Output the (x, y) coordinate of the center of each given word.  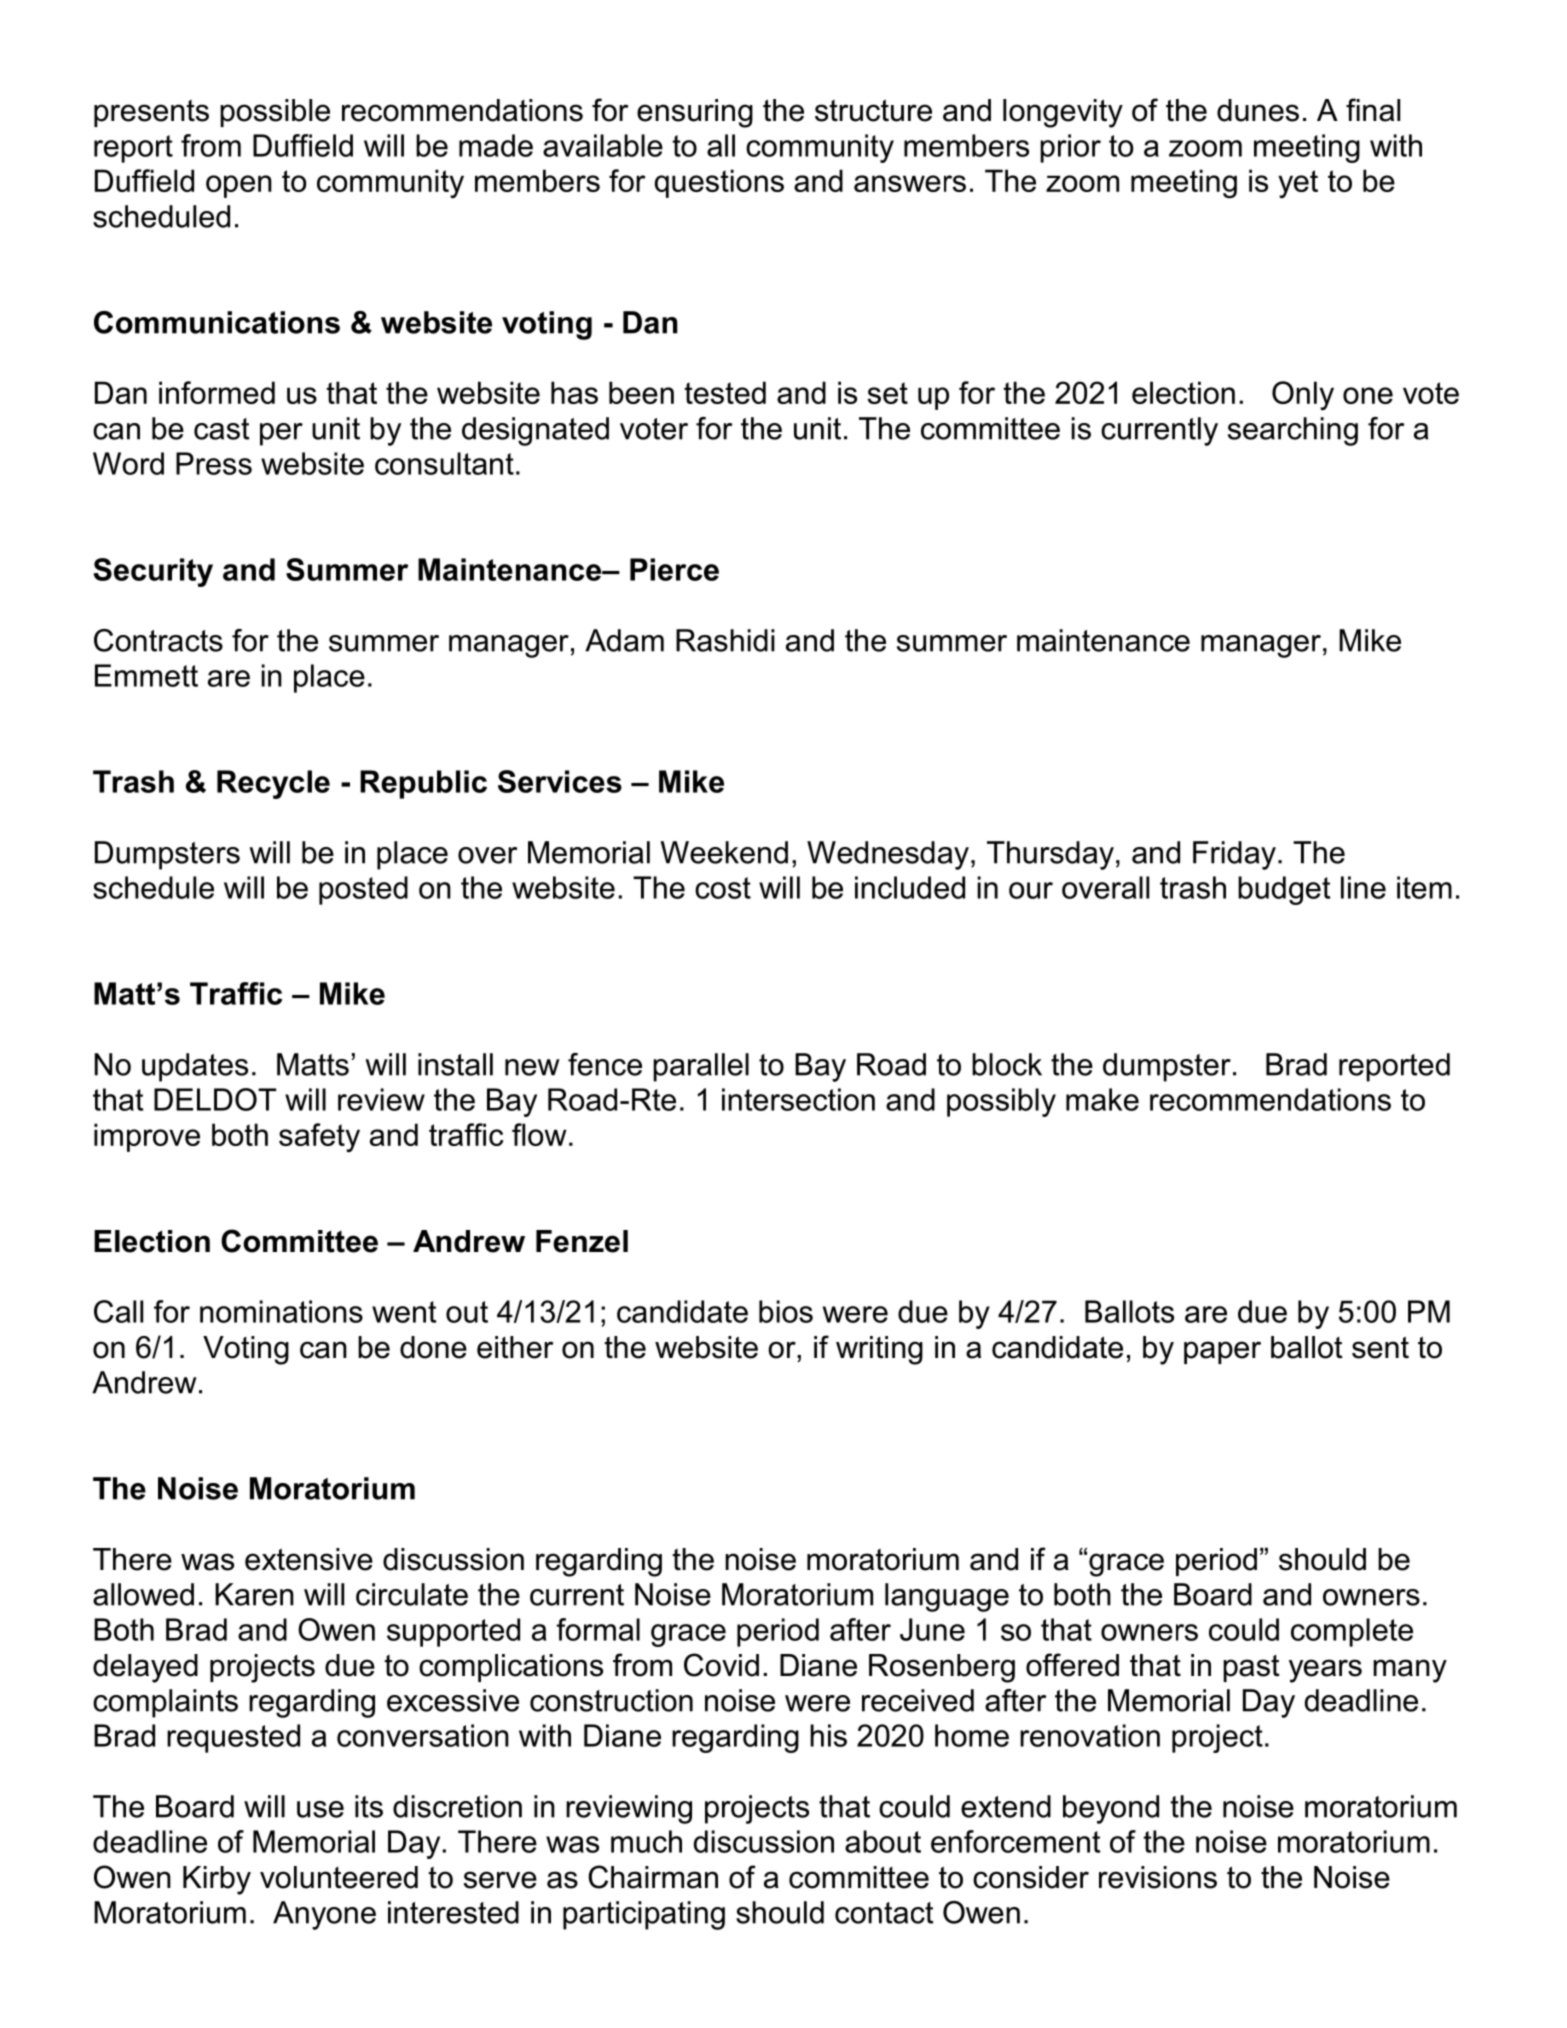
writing (879, 1350)
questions (719, 183)
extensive (309, 1559)
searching (1293, 431)
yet (1298, 184)
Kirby (217, 1880)
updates (195, 1067)
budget (1284, 890)
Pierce (674, 569)
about (883, 1841)
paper (1222, 1352)
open (239, 186)
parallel (701, 1067)
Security (153, 572)
